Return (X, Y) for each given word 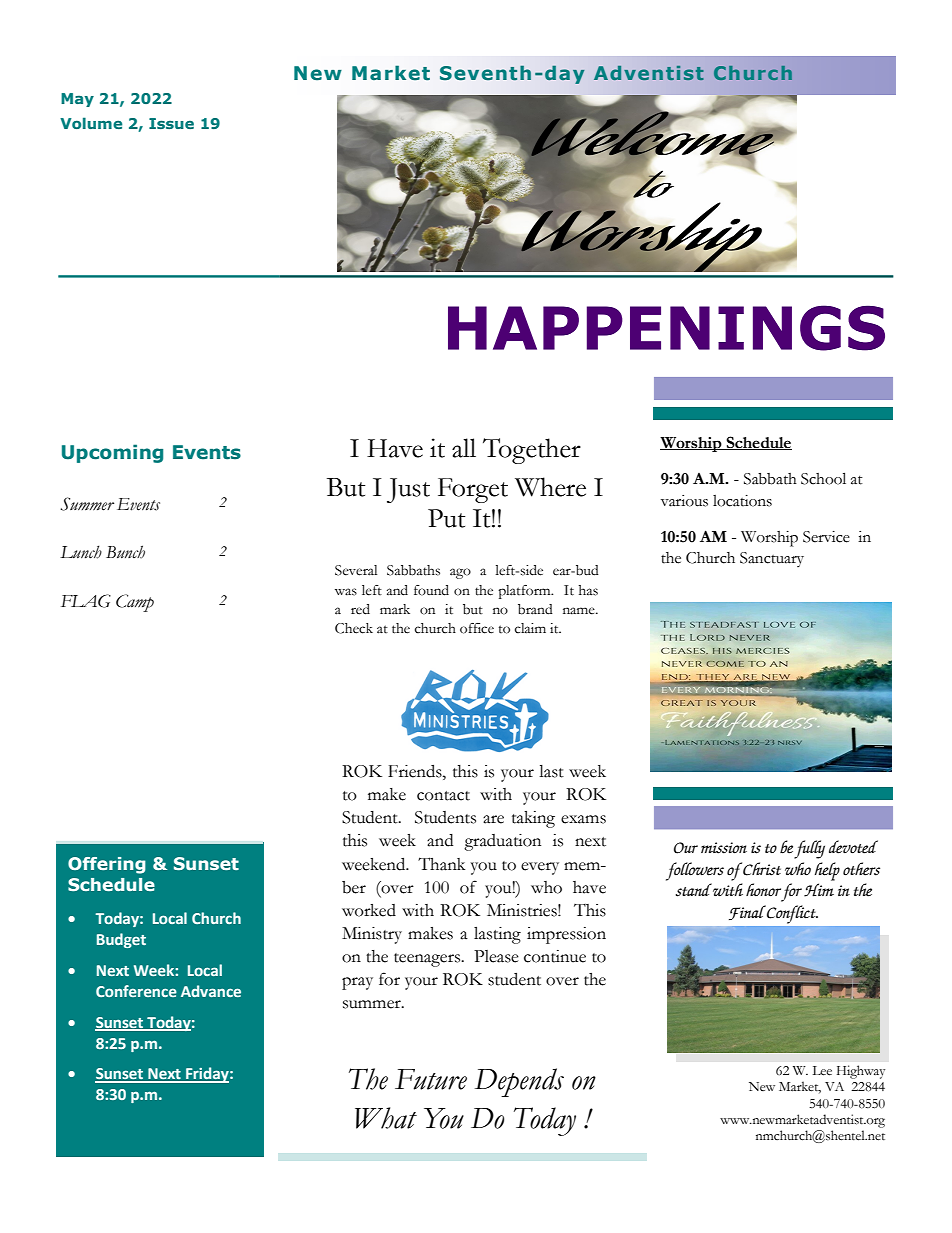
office (477, 628)
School (823, 478)
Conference (136, 991)
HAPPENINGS (666, 328)
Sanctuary (772, 559)
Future (431, 1079)
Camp (135, 603)
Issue (171, 123)
